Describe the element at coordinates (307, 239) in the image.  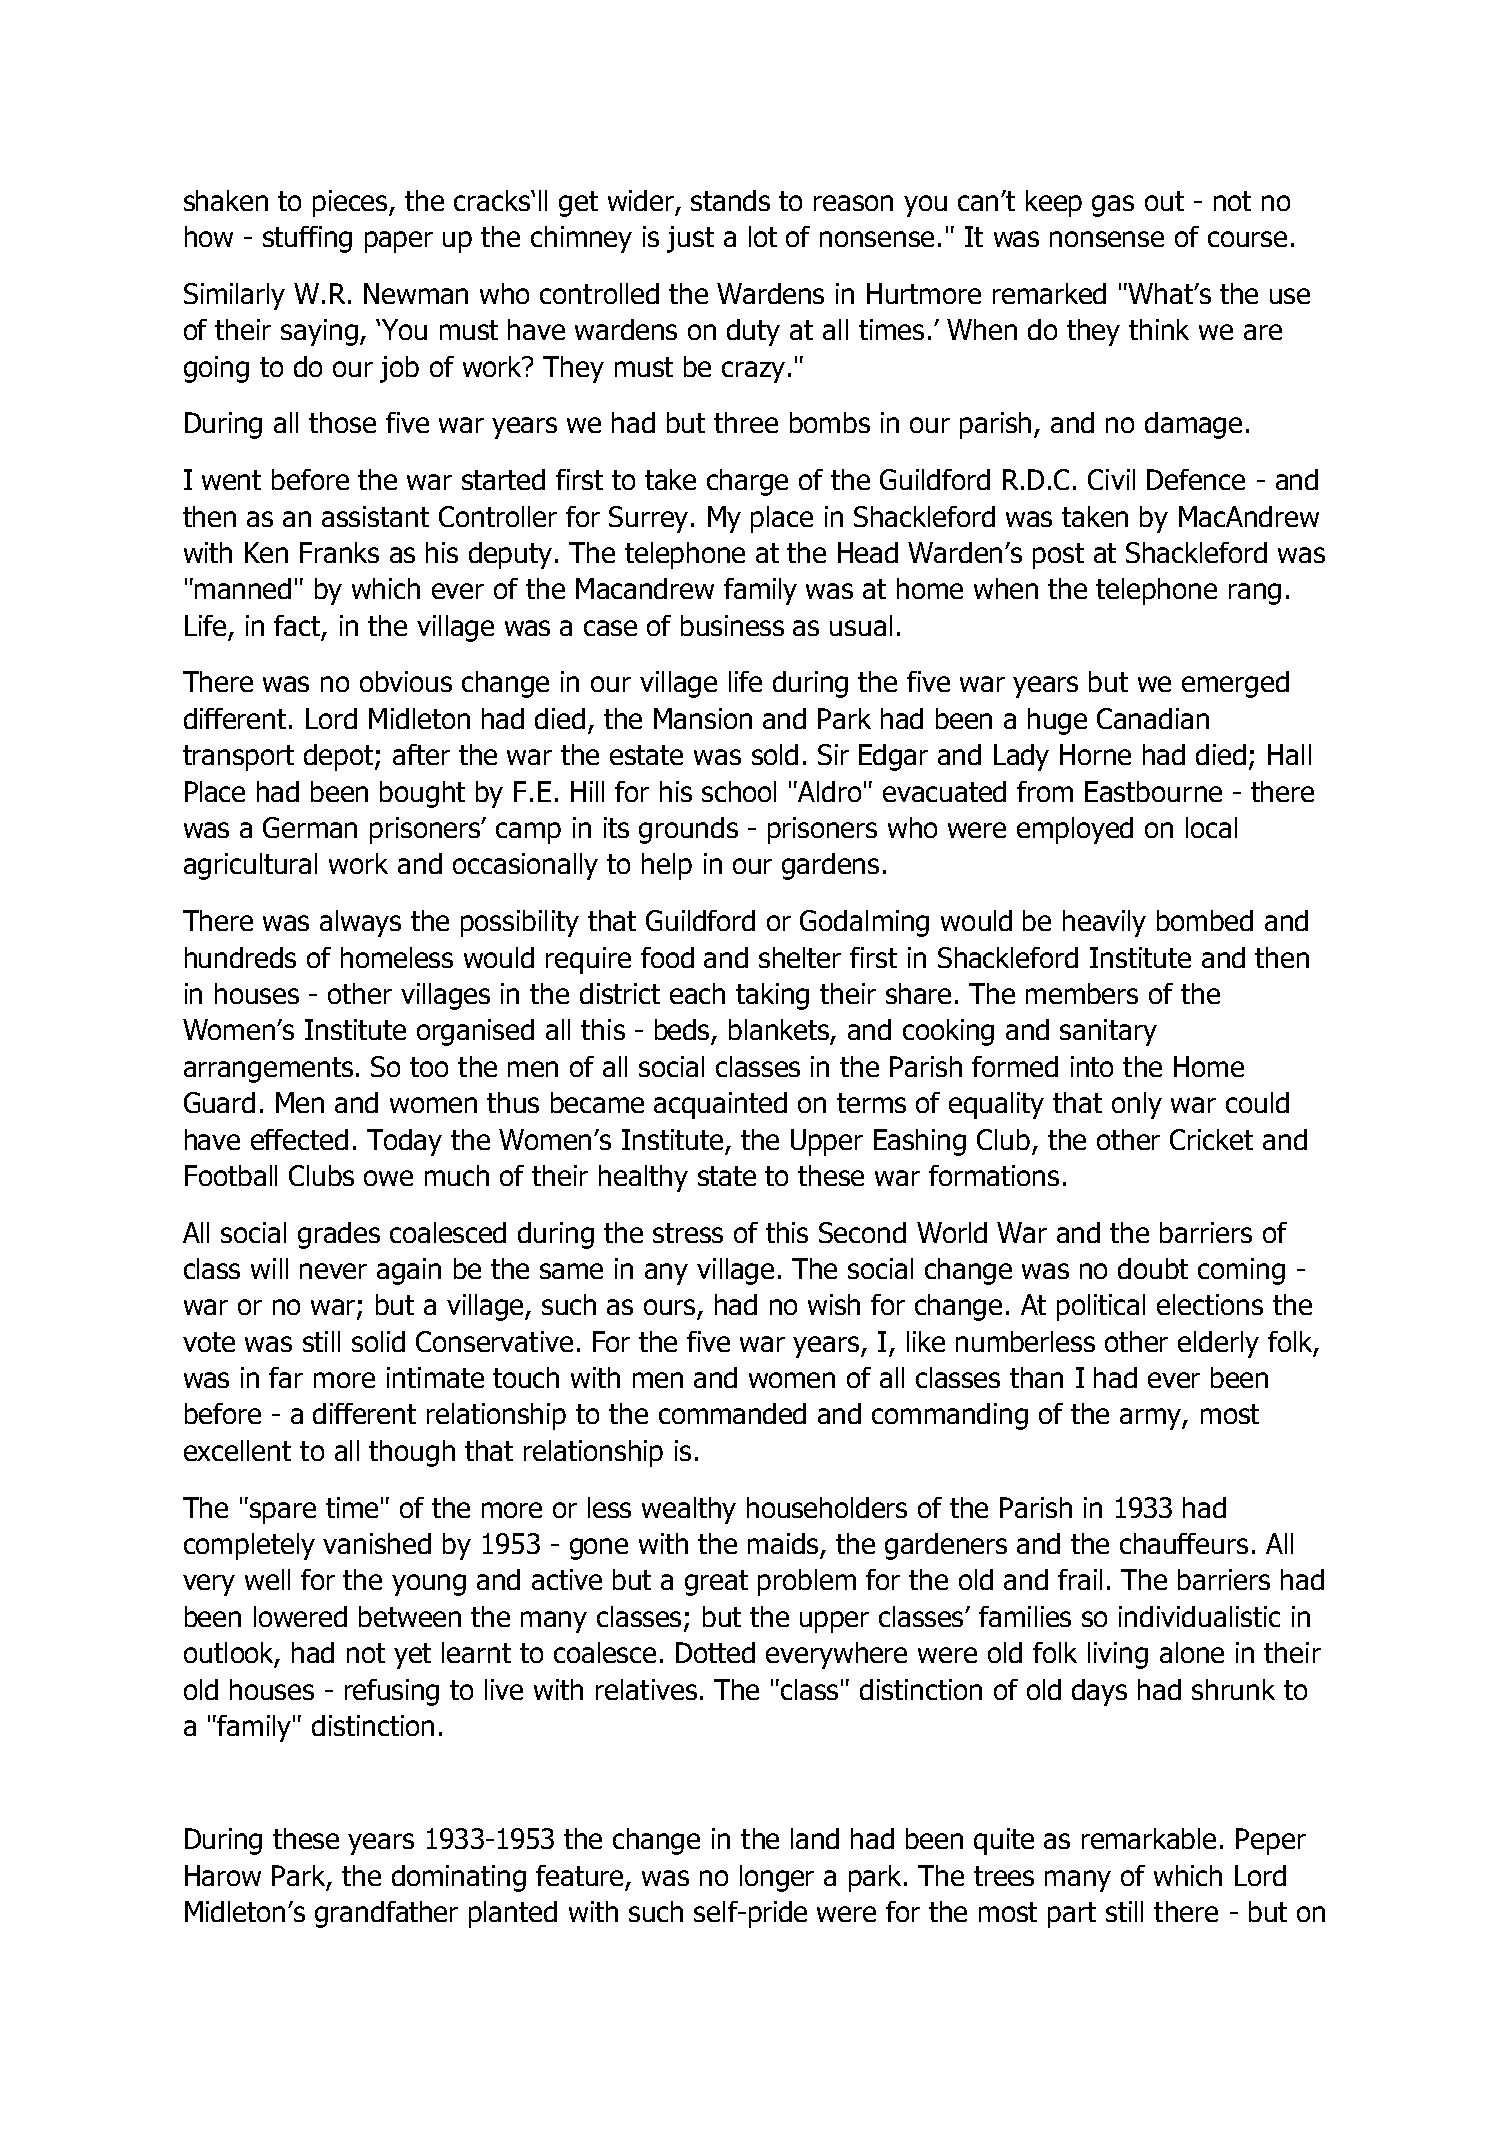
I see `stuffing` at that location.
